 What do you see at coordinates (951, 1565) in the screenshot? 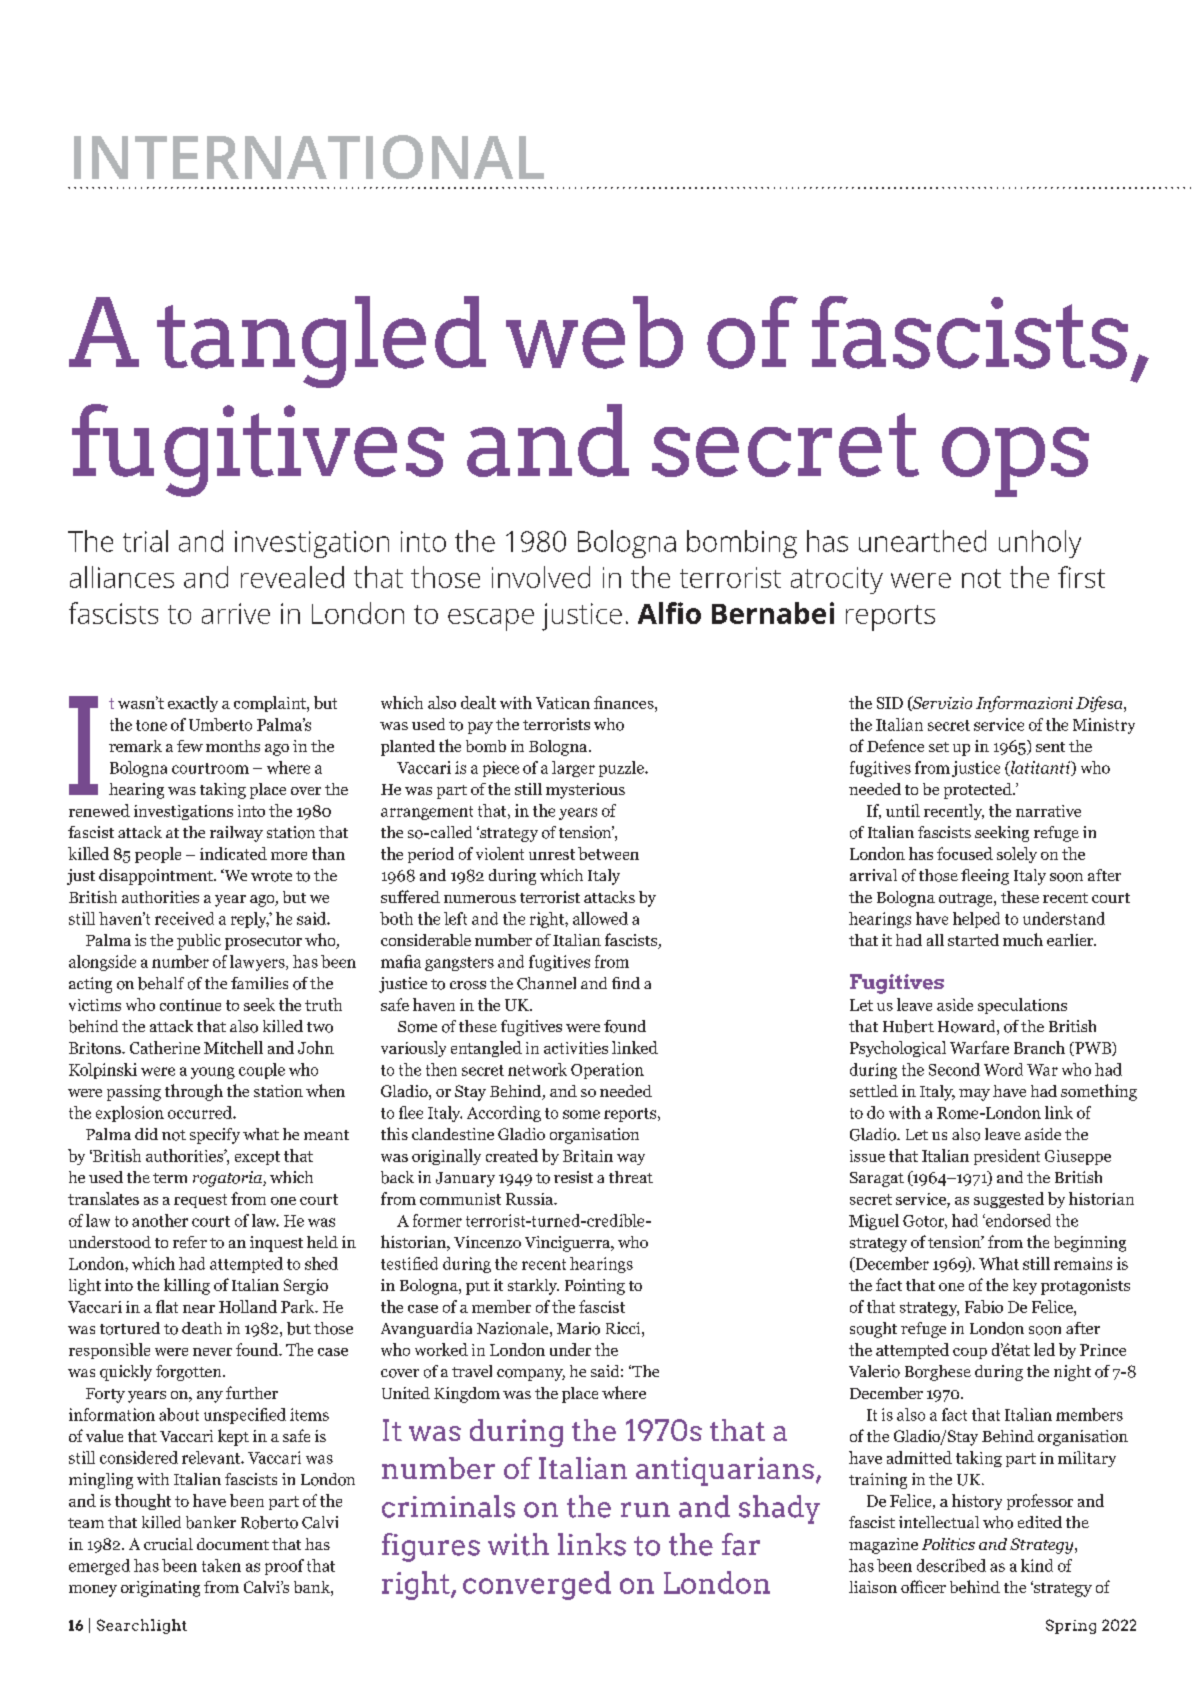
I see `described` at bounding box center [951, 1565].
